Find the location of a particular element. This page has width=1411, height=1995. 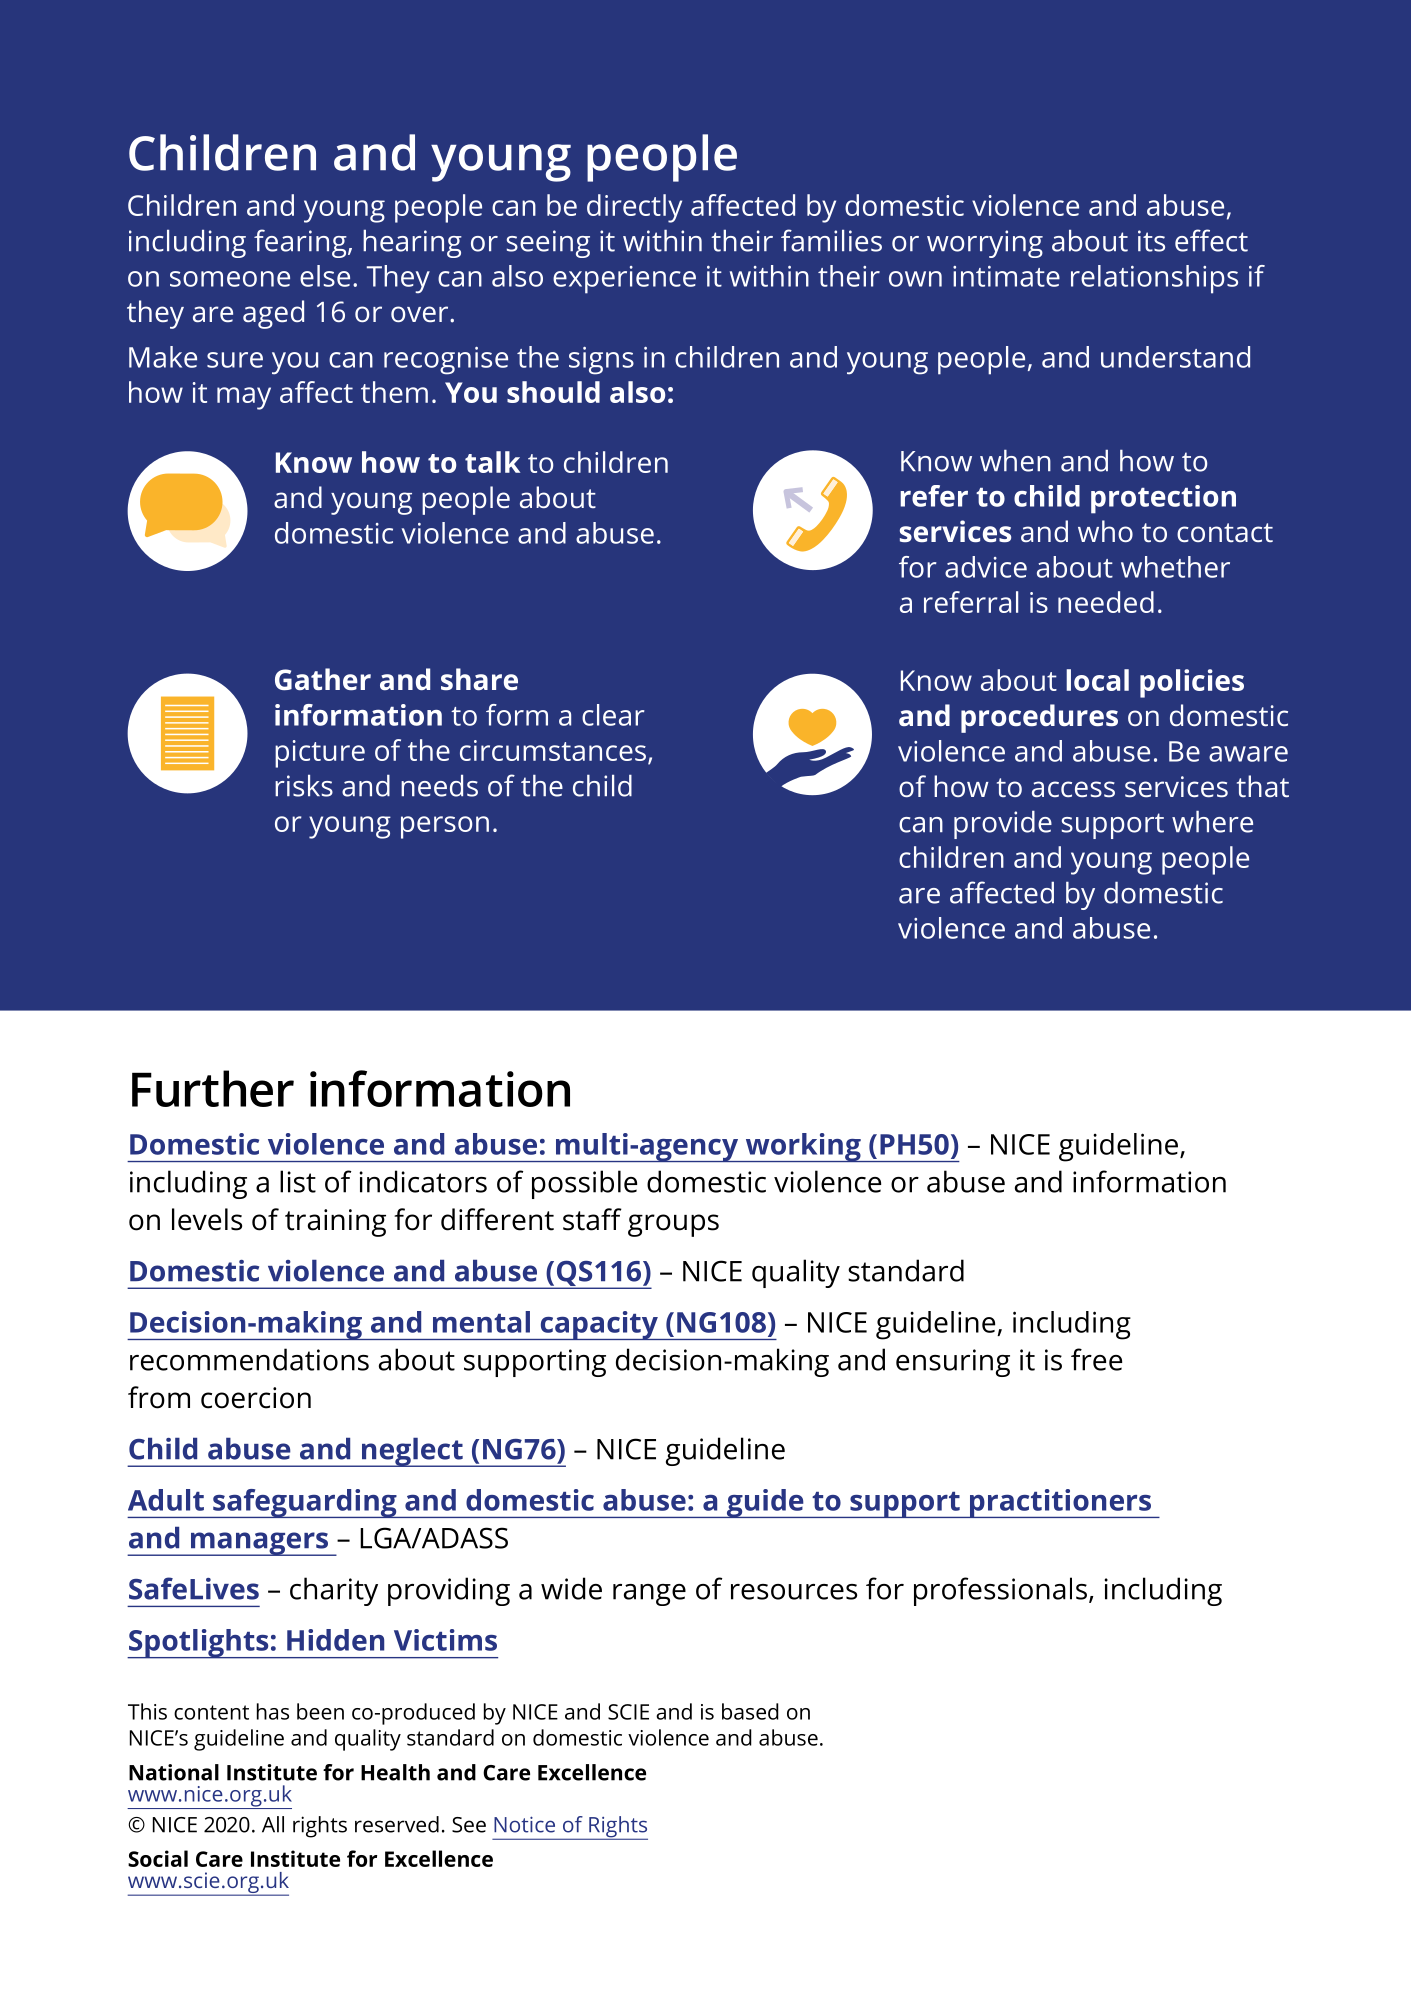

fearing is located at coordinates (301, 243).
